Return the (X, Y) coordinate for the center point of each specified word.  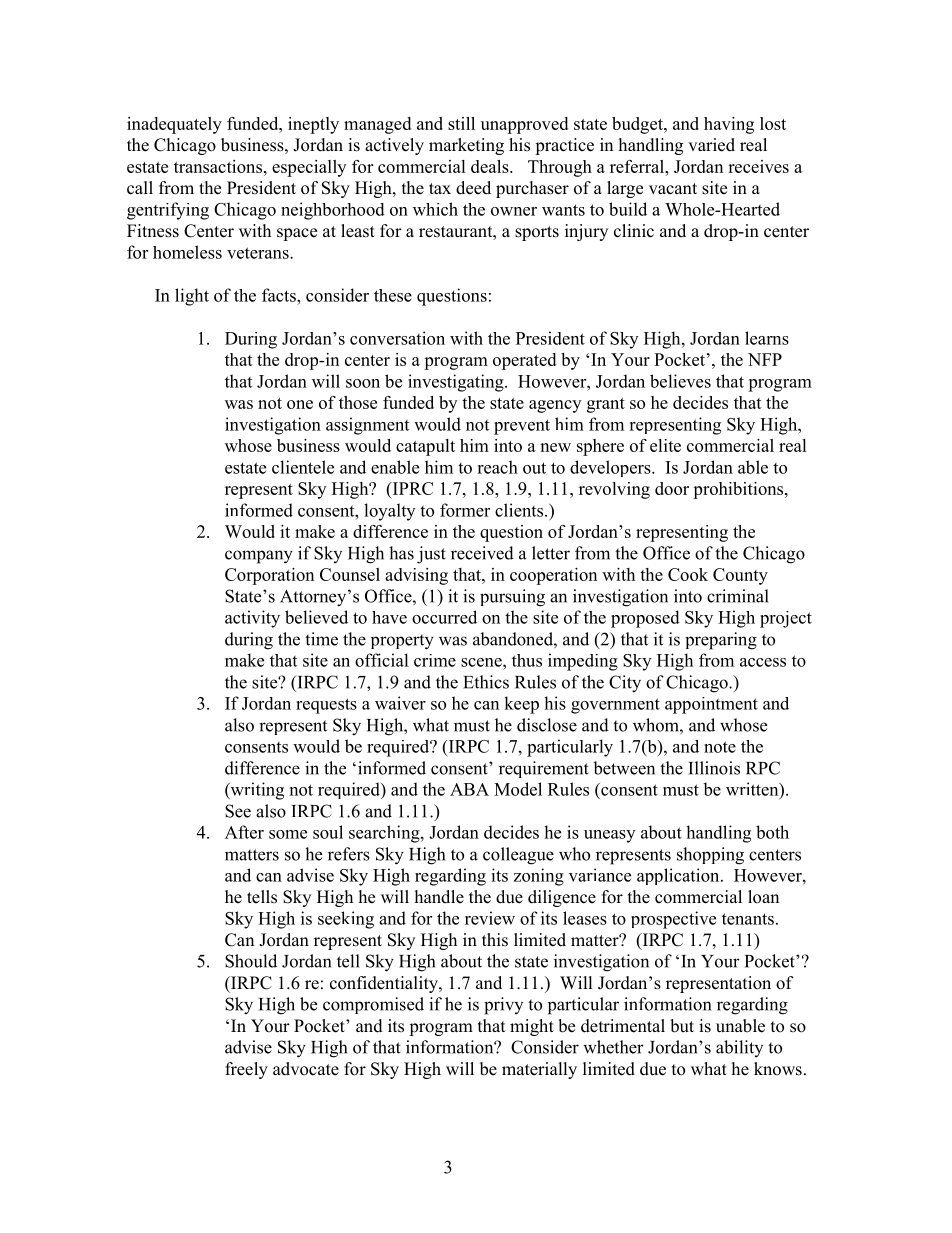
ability (739, 1048)
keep (521, 705)
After (244, 832)
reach (497, 467)
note (720, 747)
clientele (303, 467)
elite (665, 445)
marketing (466, 146)
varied (711, 145)
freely (246, 1070)
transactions (219, 166)
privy (503, 1006)
